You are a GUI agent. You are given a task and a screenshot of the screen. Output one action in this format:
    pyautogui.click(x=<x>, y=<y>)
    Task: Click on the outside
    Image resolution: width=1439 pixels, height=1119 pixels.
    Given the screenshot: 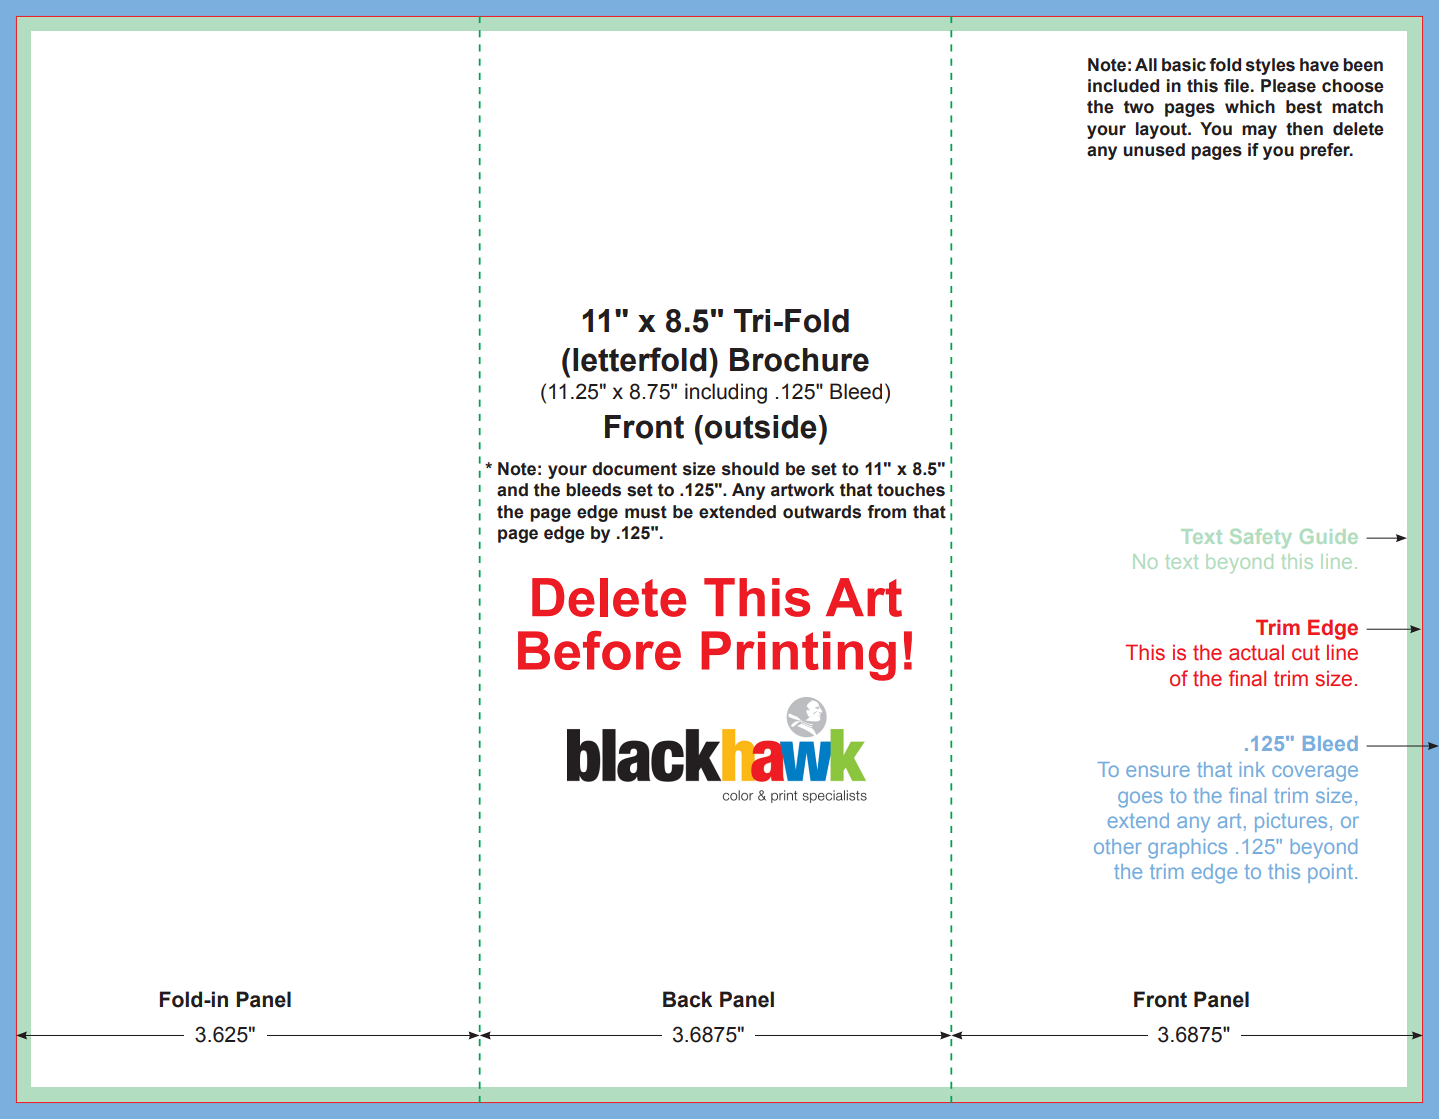 What is the action you would take?
    pyautogui.click(x=761, y=427)
